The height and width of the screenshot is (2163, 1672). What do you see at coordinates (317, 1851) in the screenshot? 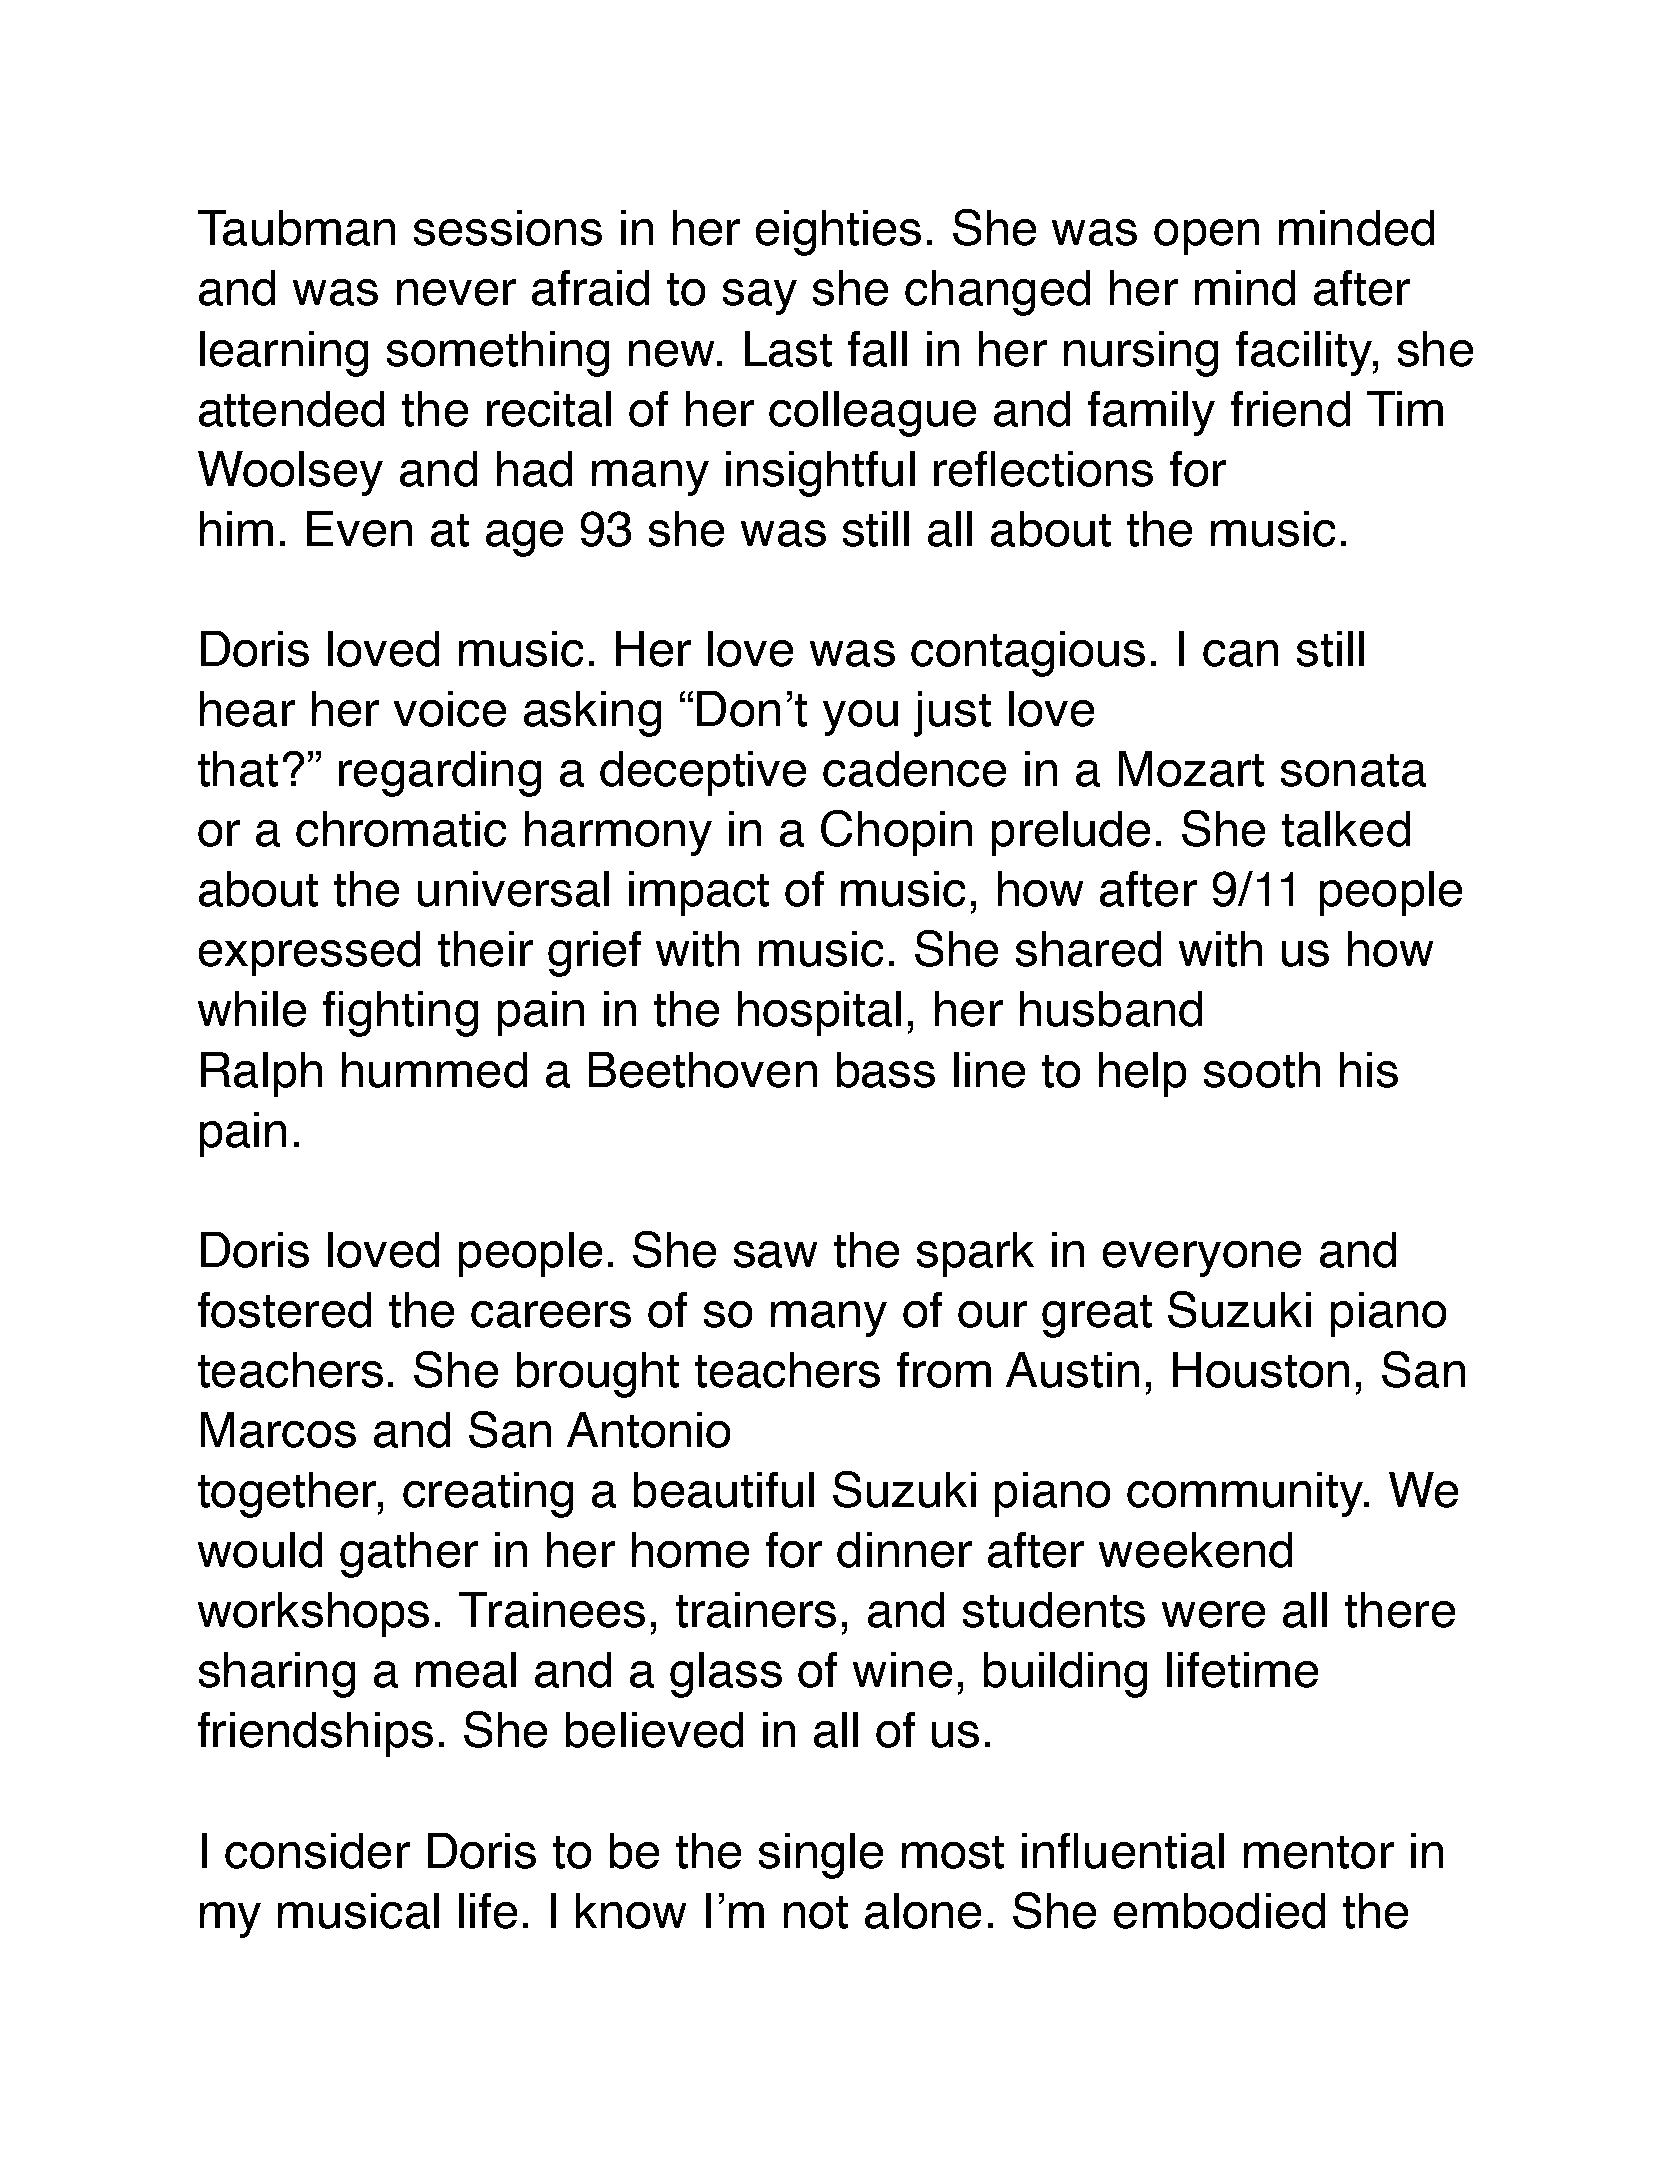
I see `consider` at bounding box center [317, 1851].
